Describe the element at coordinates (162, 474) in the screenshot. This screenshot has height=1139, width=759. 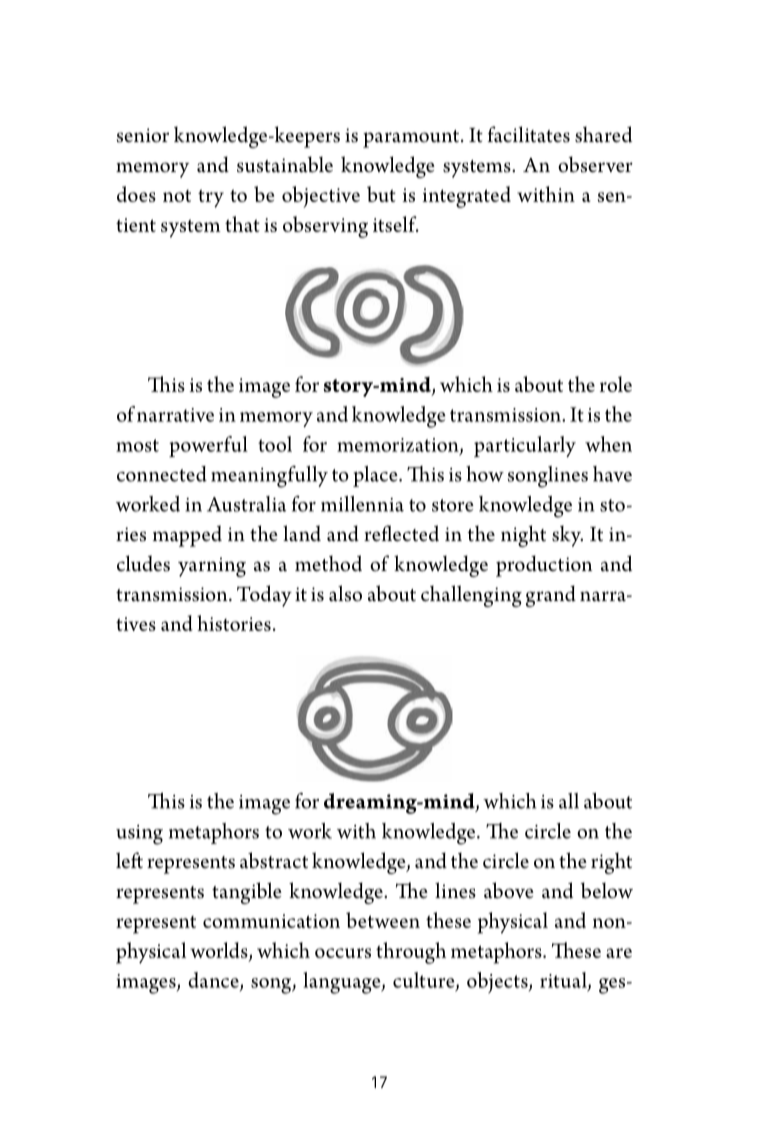
I see `connected` at that location.
